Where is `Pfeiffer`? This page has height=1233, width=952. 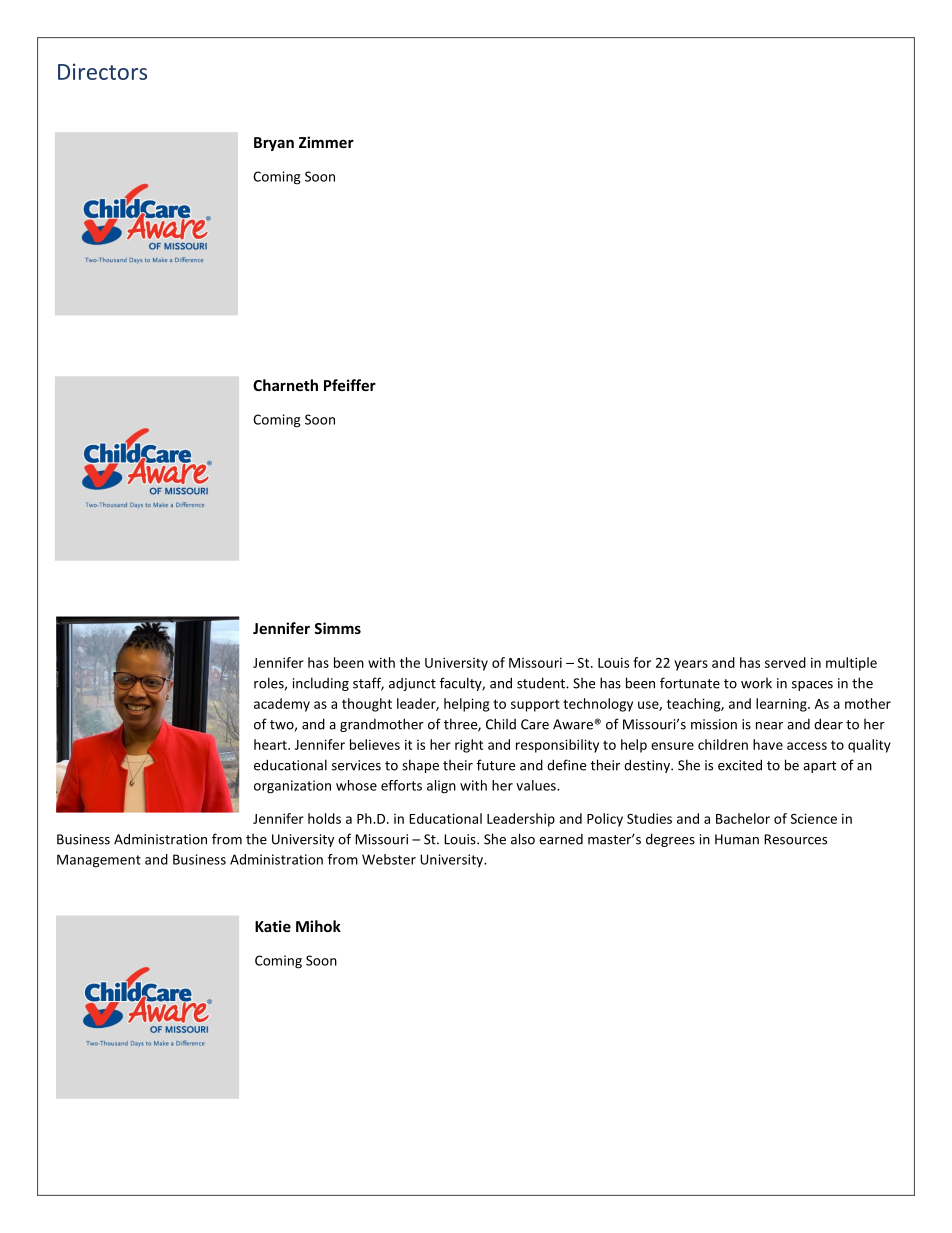
Pfeiffer is located at coordinates (350, 385).
